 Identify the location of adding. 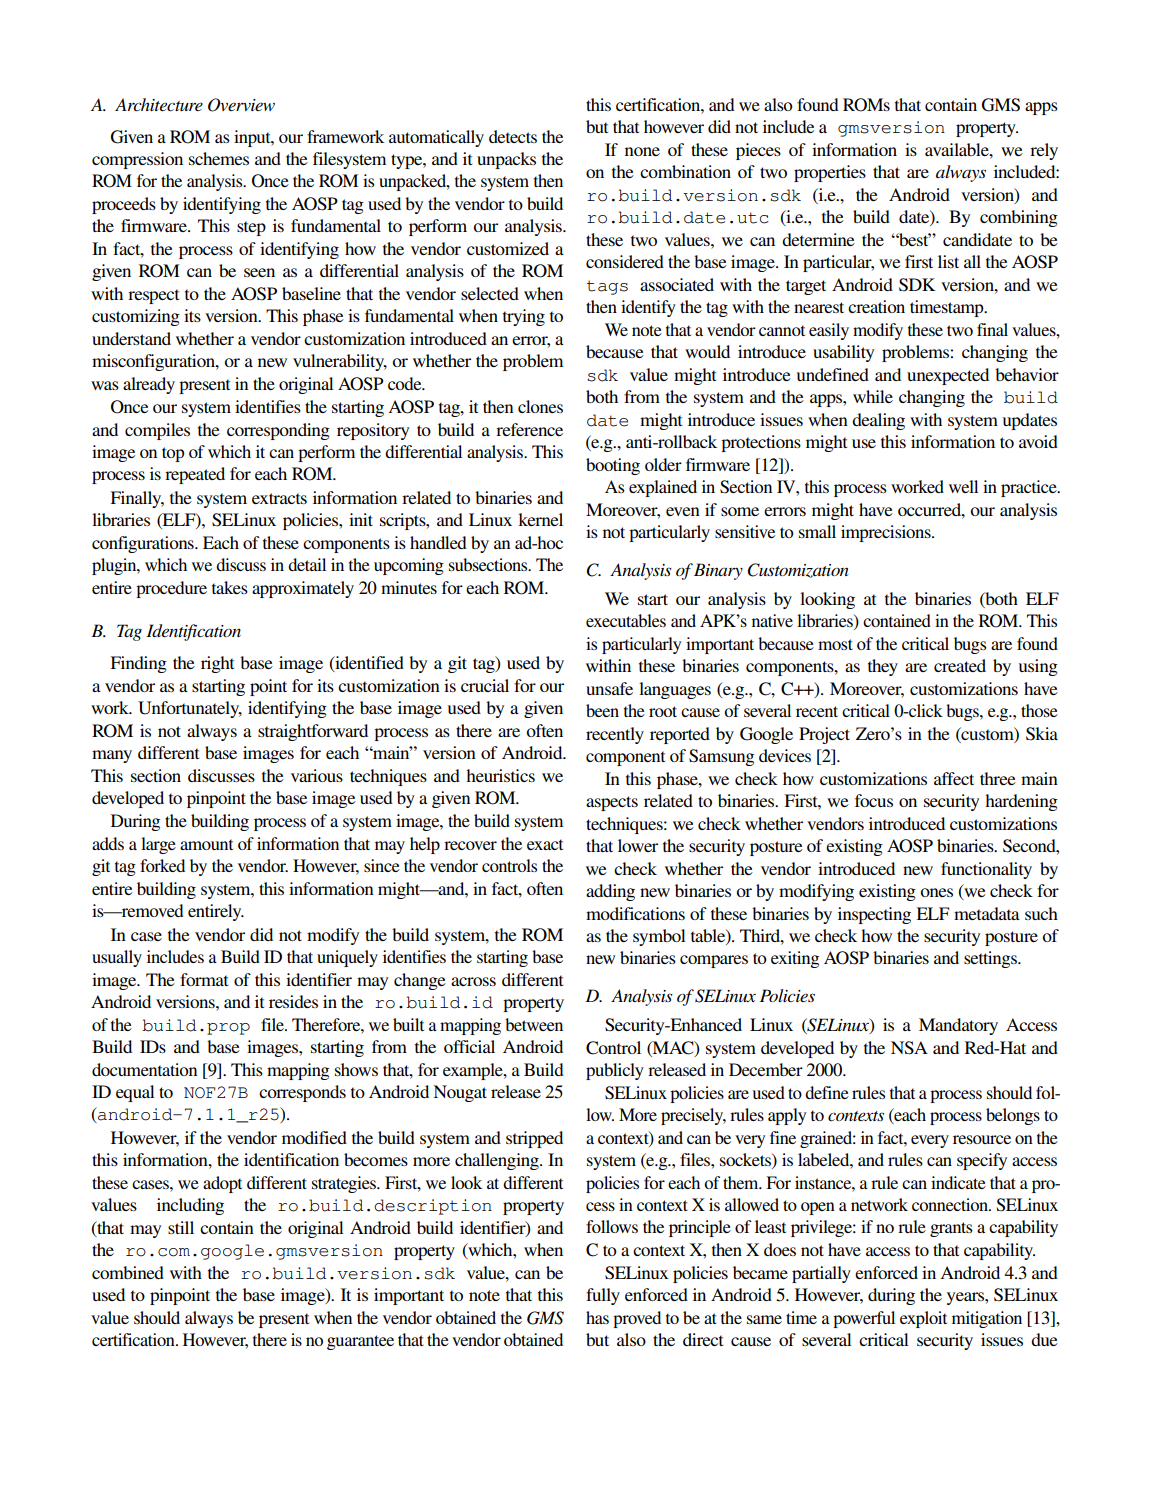
(610, 892).
